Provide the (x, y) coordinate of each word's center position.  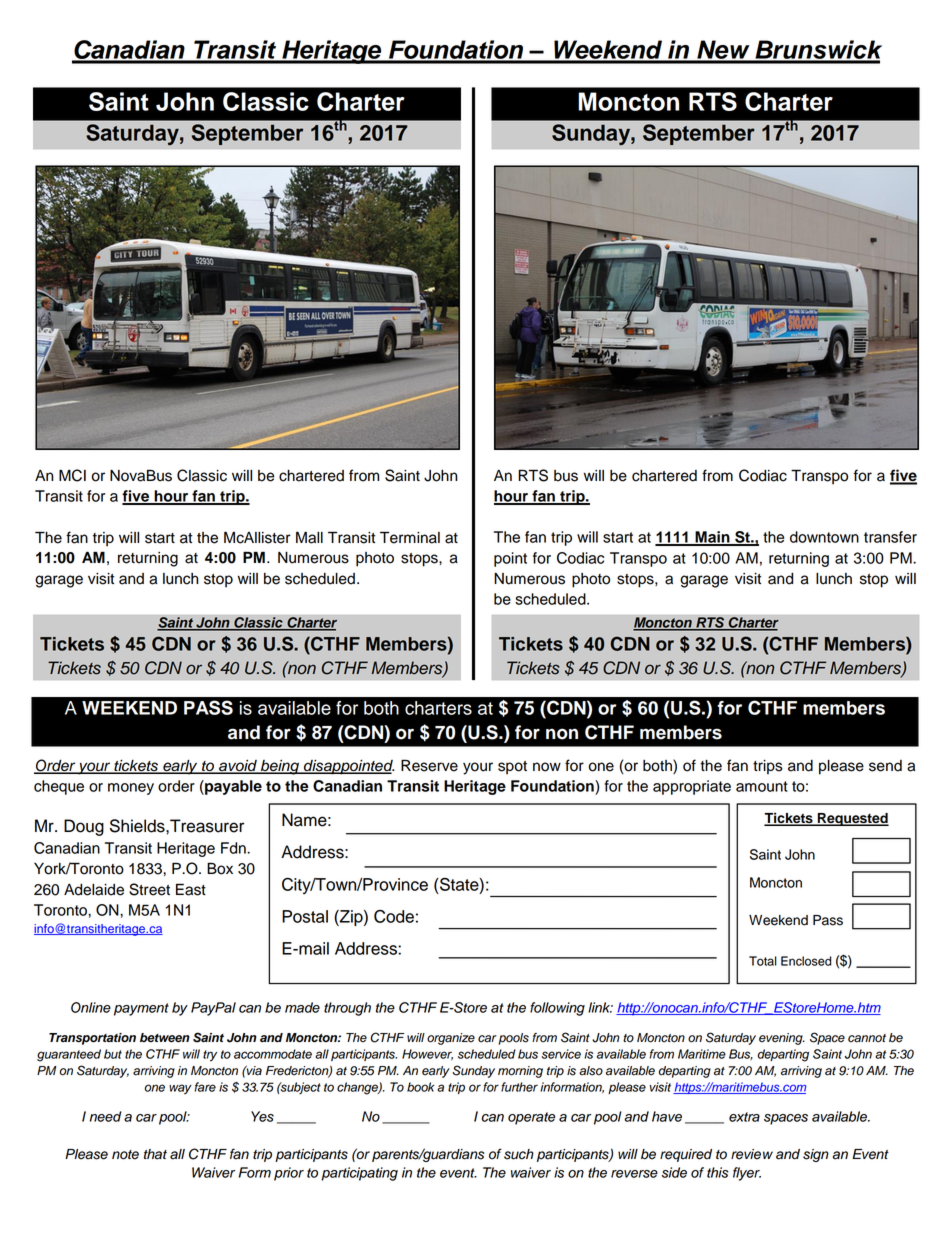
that (155, 1154)
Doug (84, 827)
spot (512, 768)
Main (712, 538)
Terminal (410, 537)
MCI (72, 475)
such (519, 1154)
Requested (852, 819)
